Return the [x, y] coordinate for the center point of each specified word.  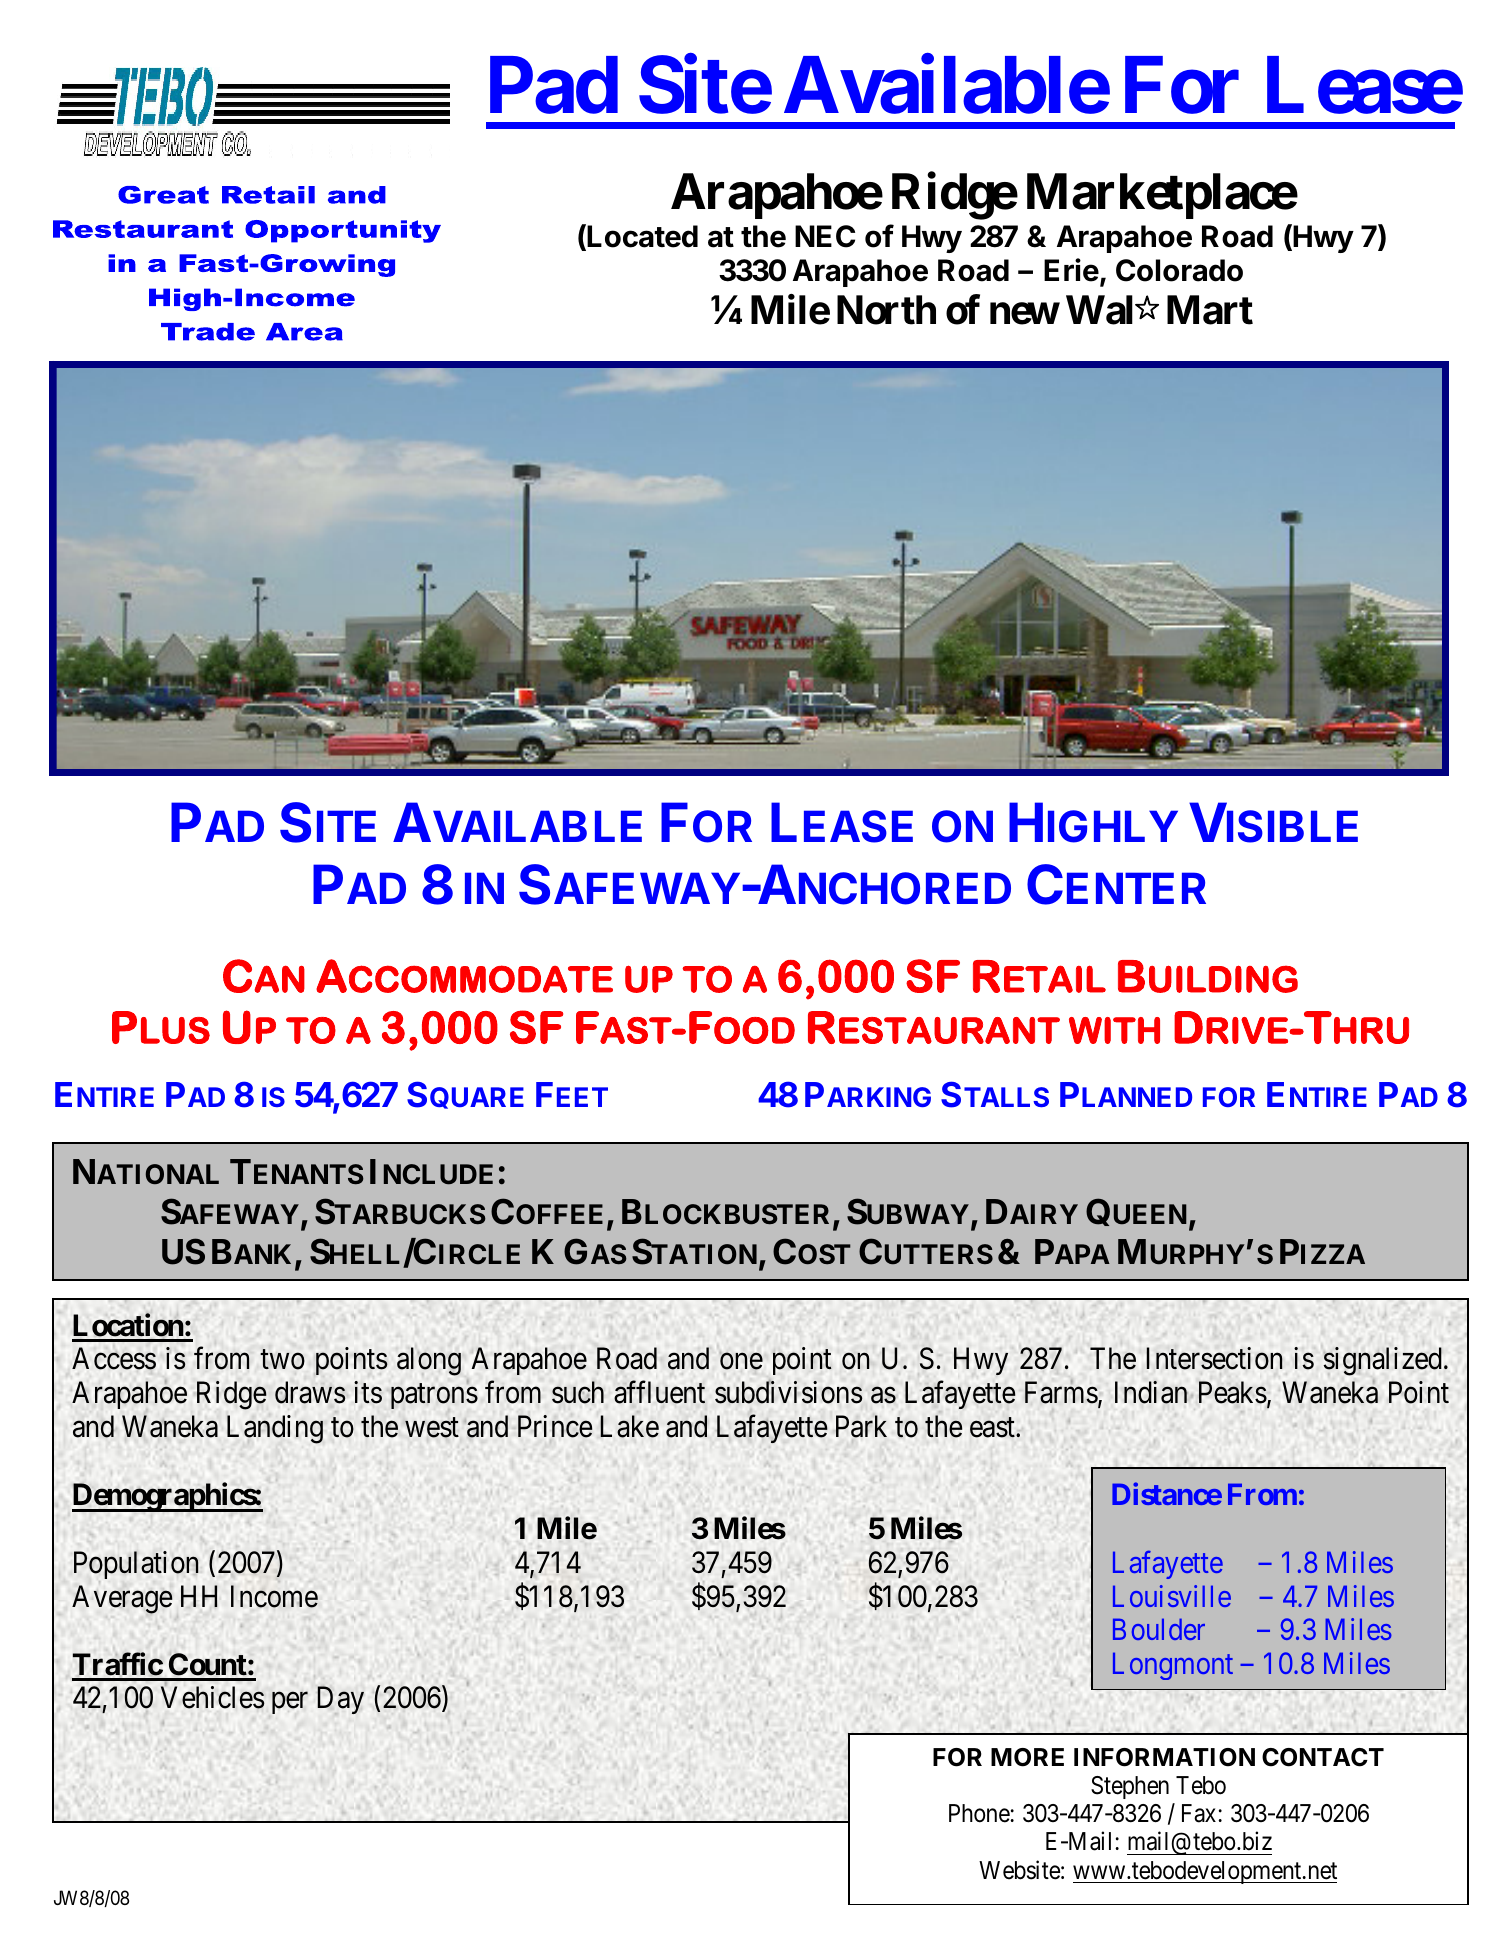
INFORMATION [1164, 1757]
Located [642, 236]
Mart [1210, 310]
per [290, 1703]
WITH [1114, 1030]
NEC [825, 236]
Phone [980, 1813]
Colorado [1179, 270]
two [282, 1360]
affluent [659, 1392]
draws [310, 1392]
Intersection [1214, 1358]
